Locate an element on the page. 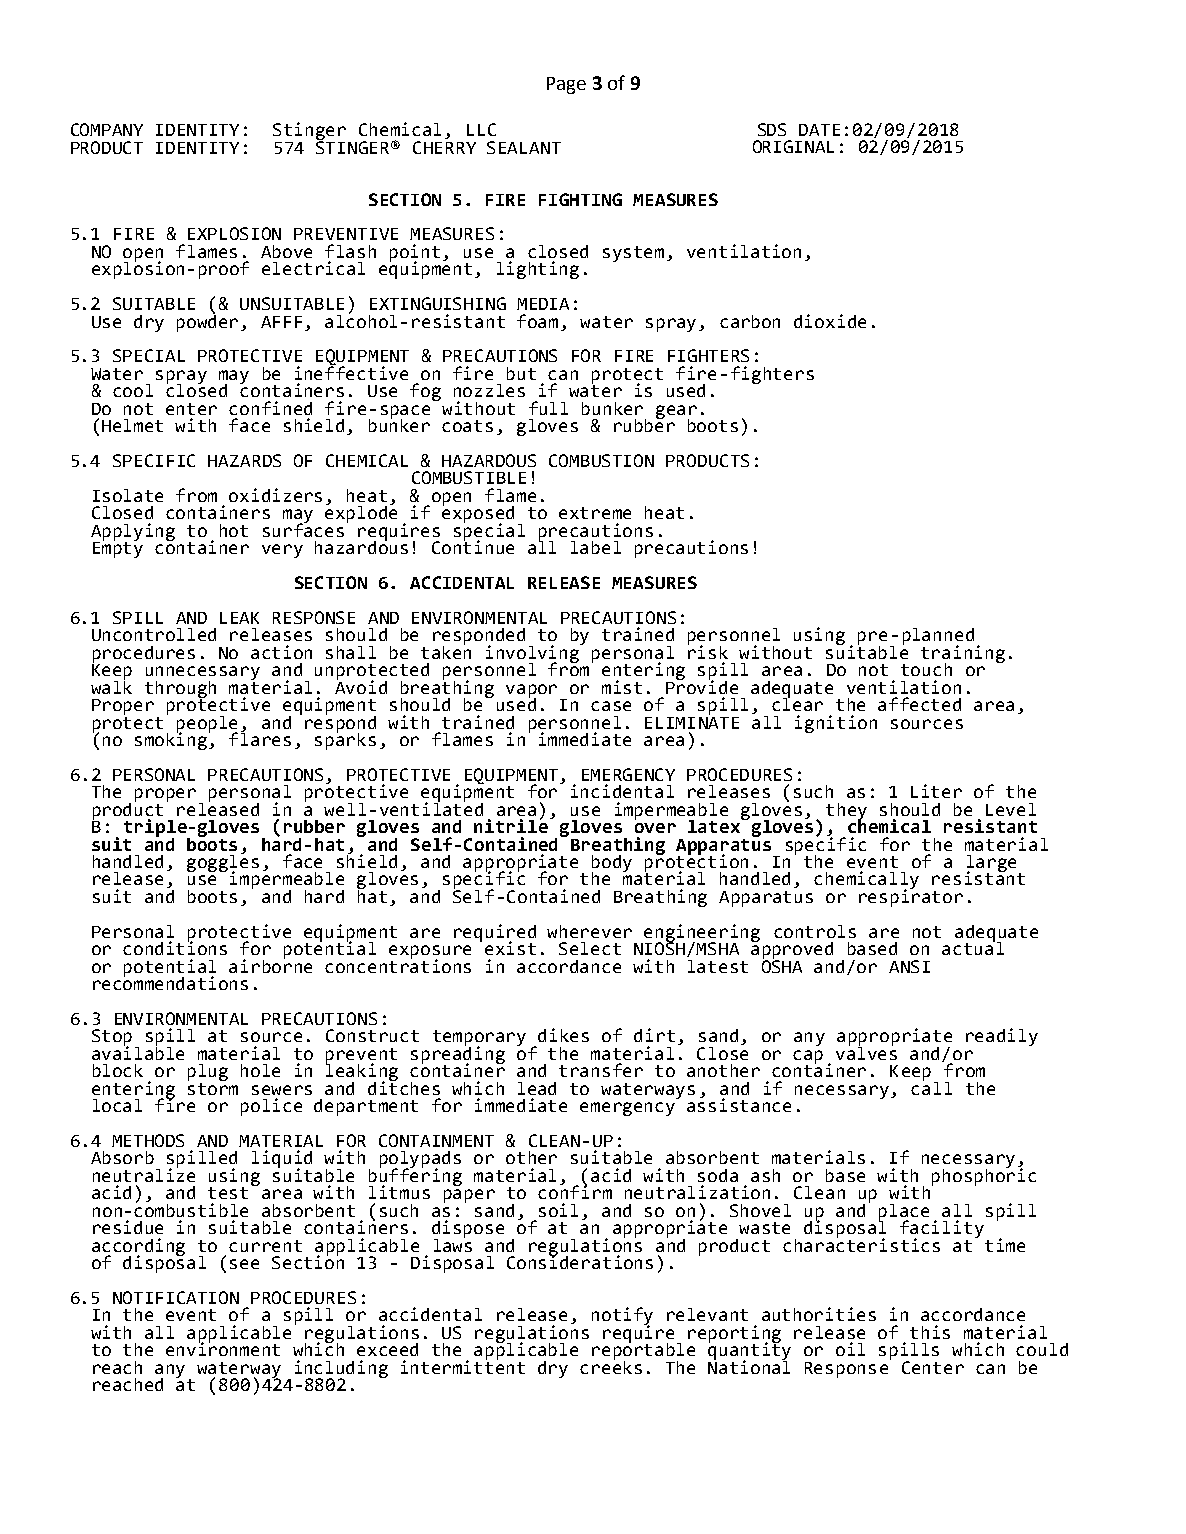 This document has width=1186, height=1534. NOTIFICATION is located at coordinates (176, 1297).
